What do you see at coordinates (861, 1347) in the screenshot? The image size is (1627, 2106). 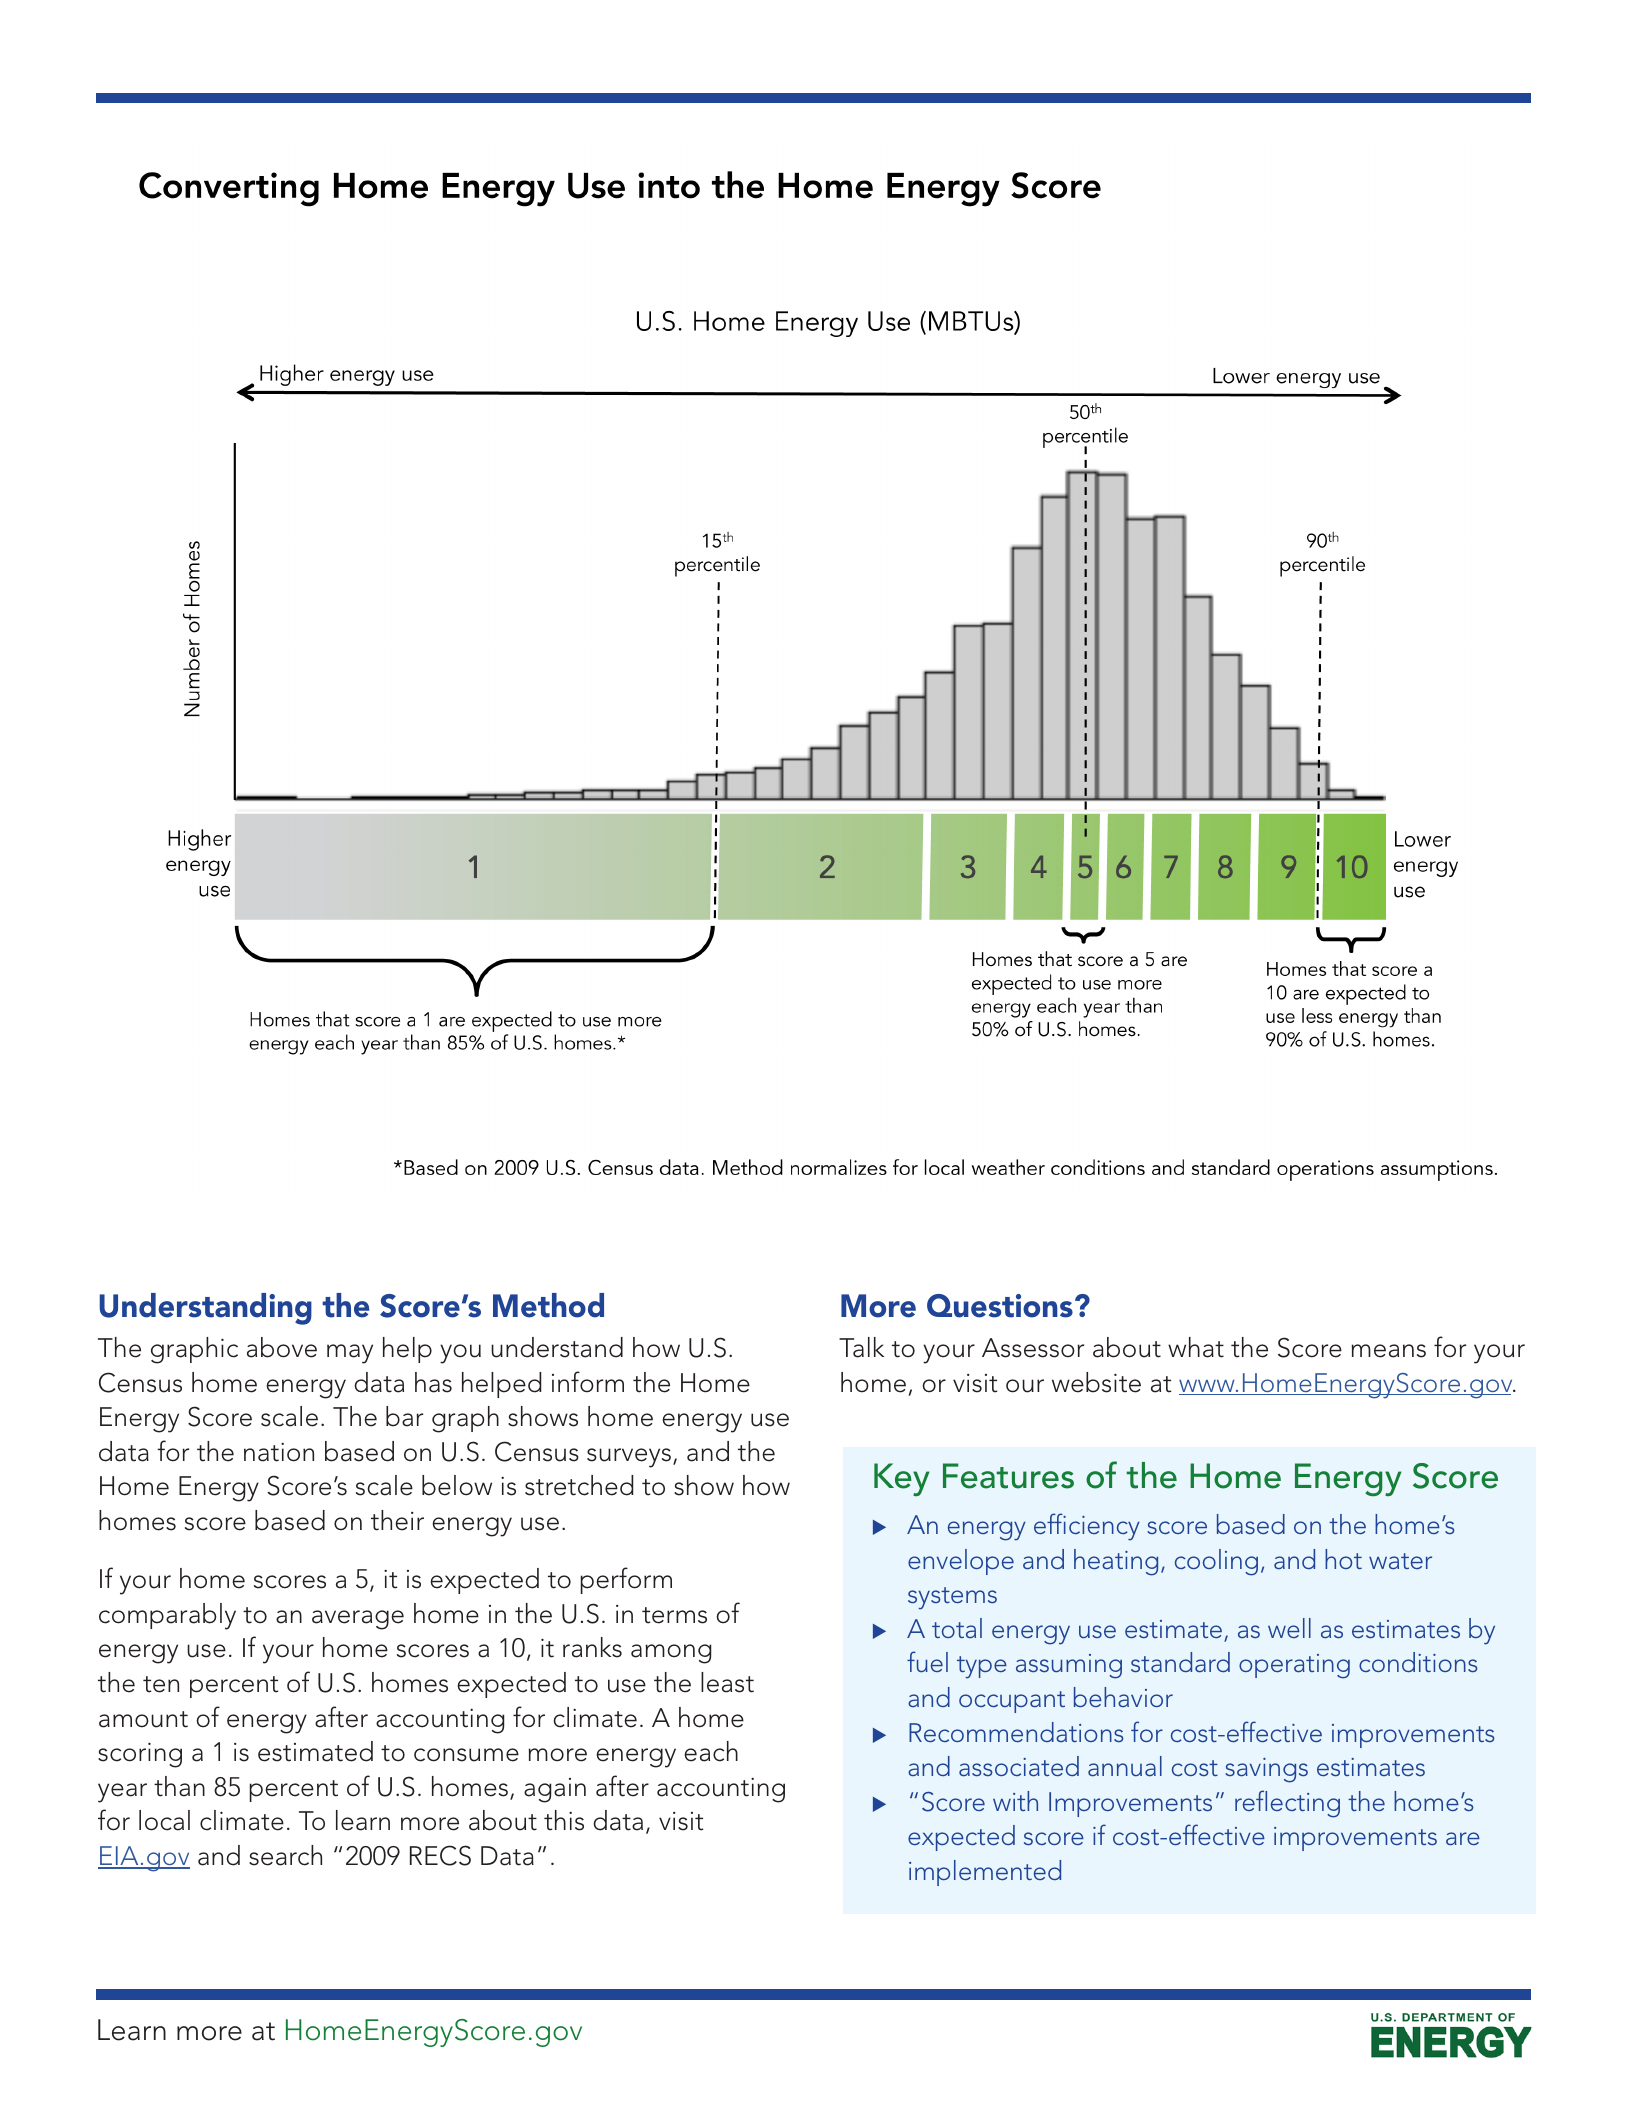 I see `Talk` at bounding box center [861, 1347].
